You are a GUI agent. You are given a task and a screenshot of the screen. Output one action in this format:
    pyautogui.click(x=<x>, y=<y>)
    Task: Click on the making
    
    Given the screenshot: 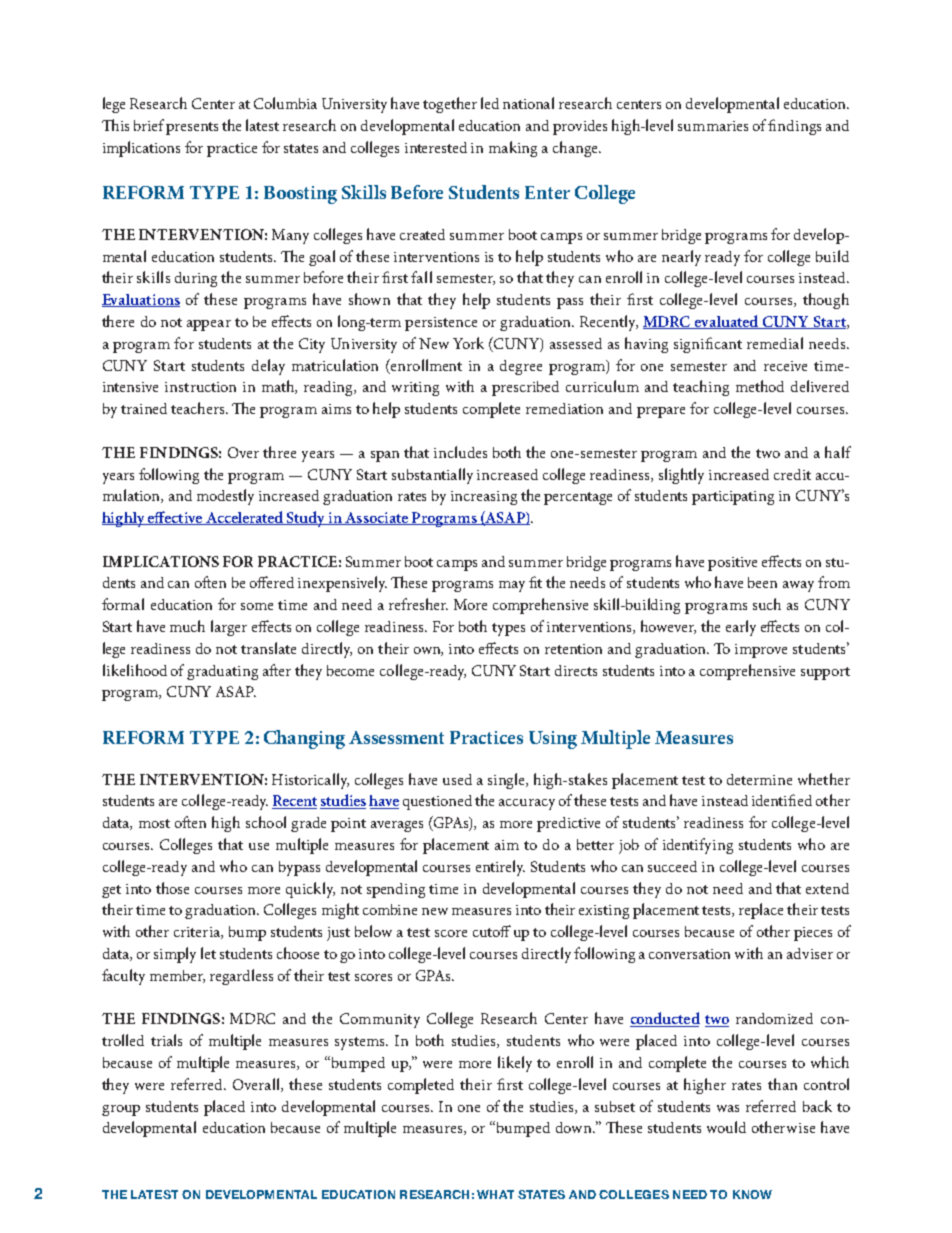 What is the action you would take?
    pyautogui.click(x=513, y=149)
